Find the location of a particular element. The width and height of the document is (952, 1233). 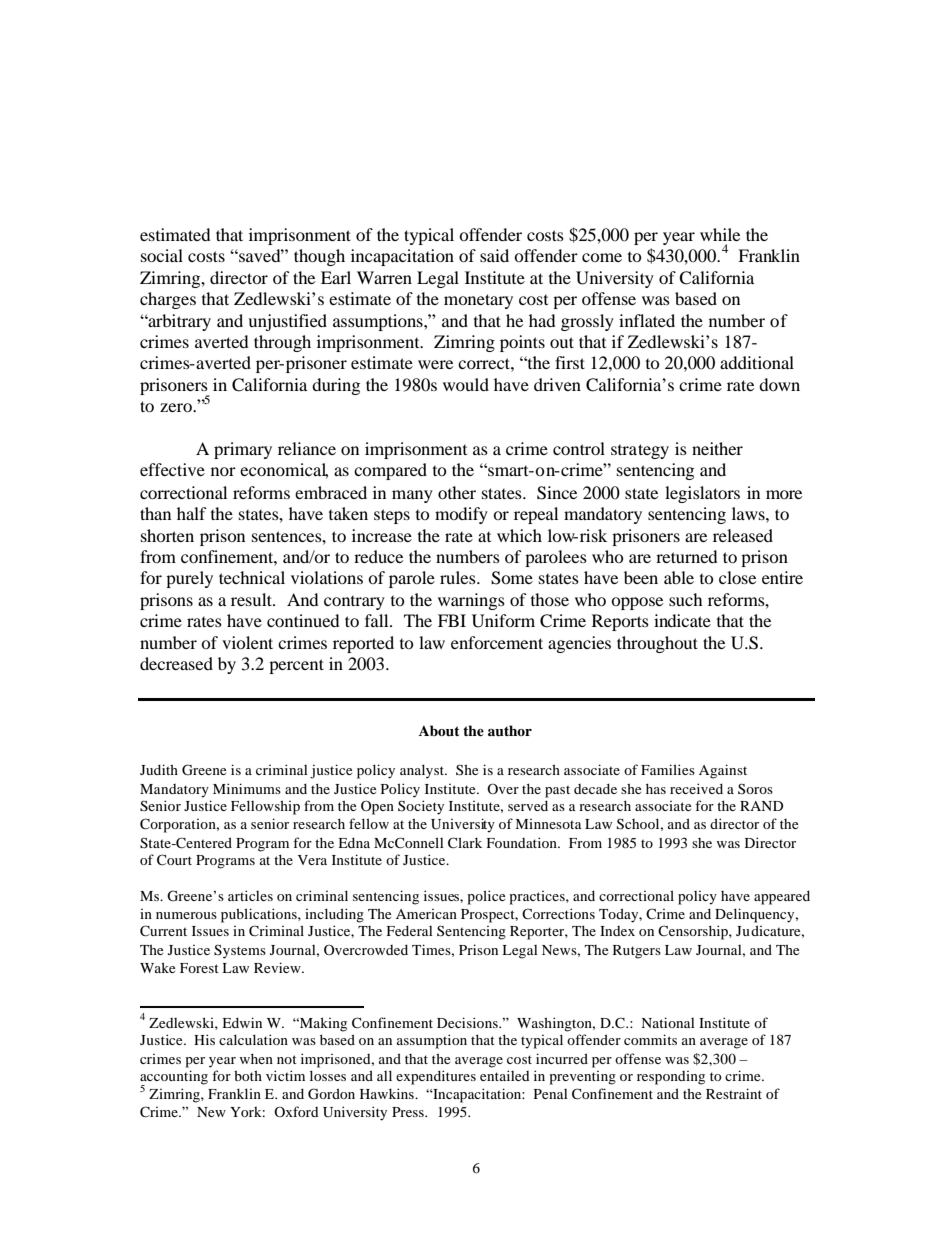

Minimums is located at coordinates (247, 788).
